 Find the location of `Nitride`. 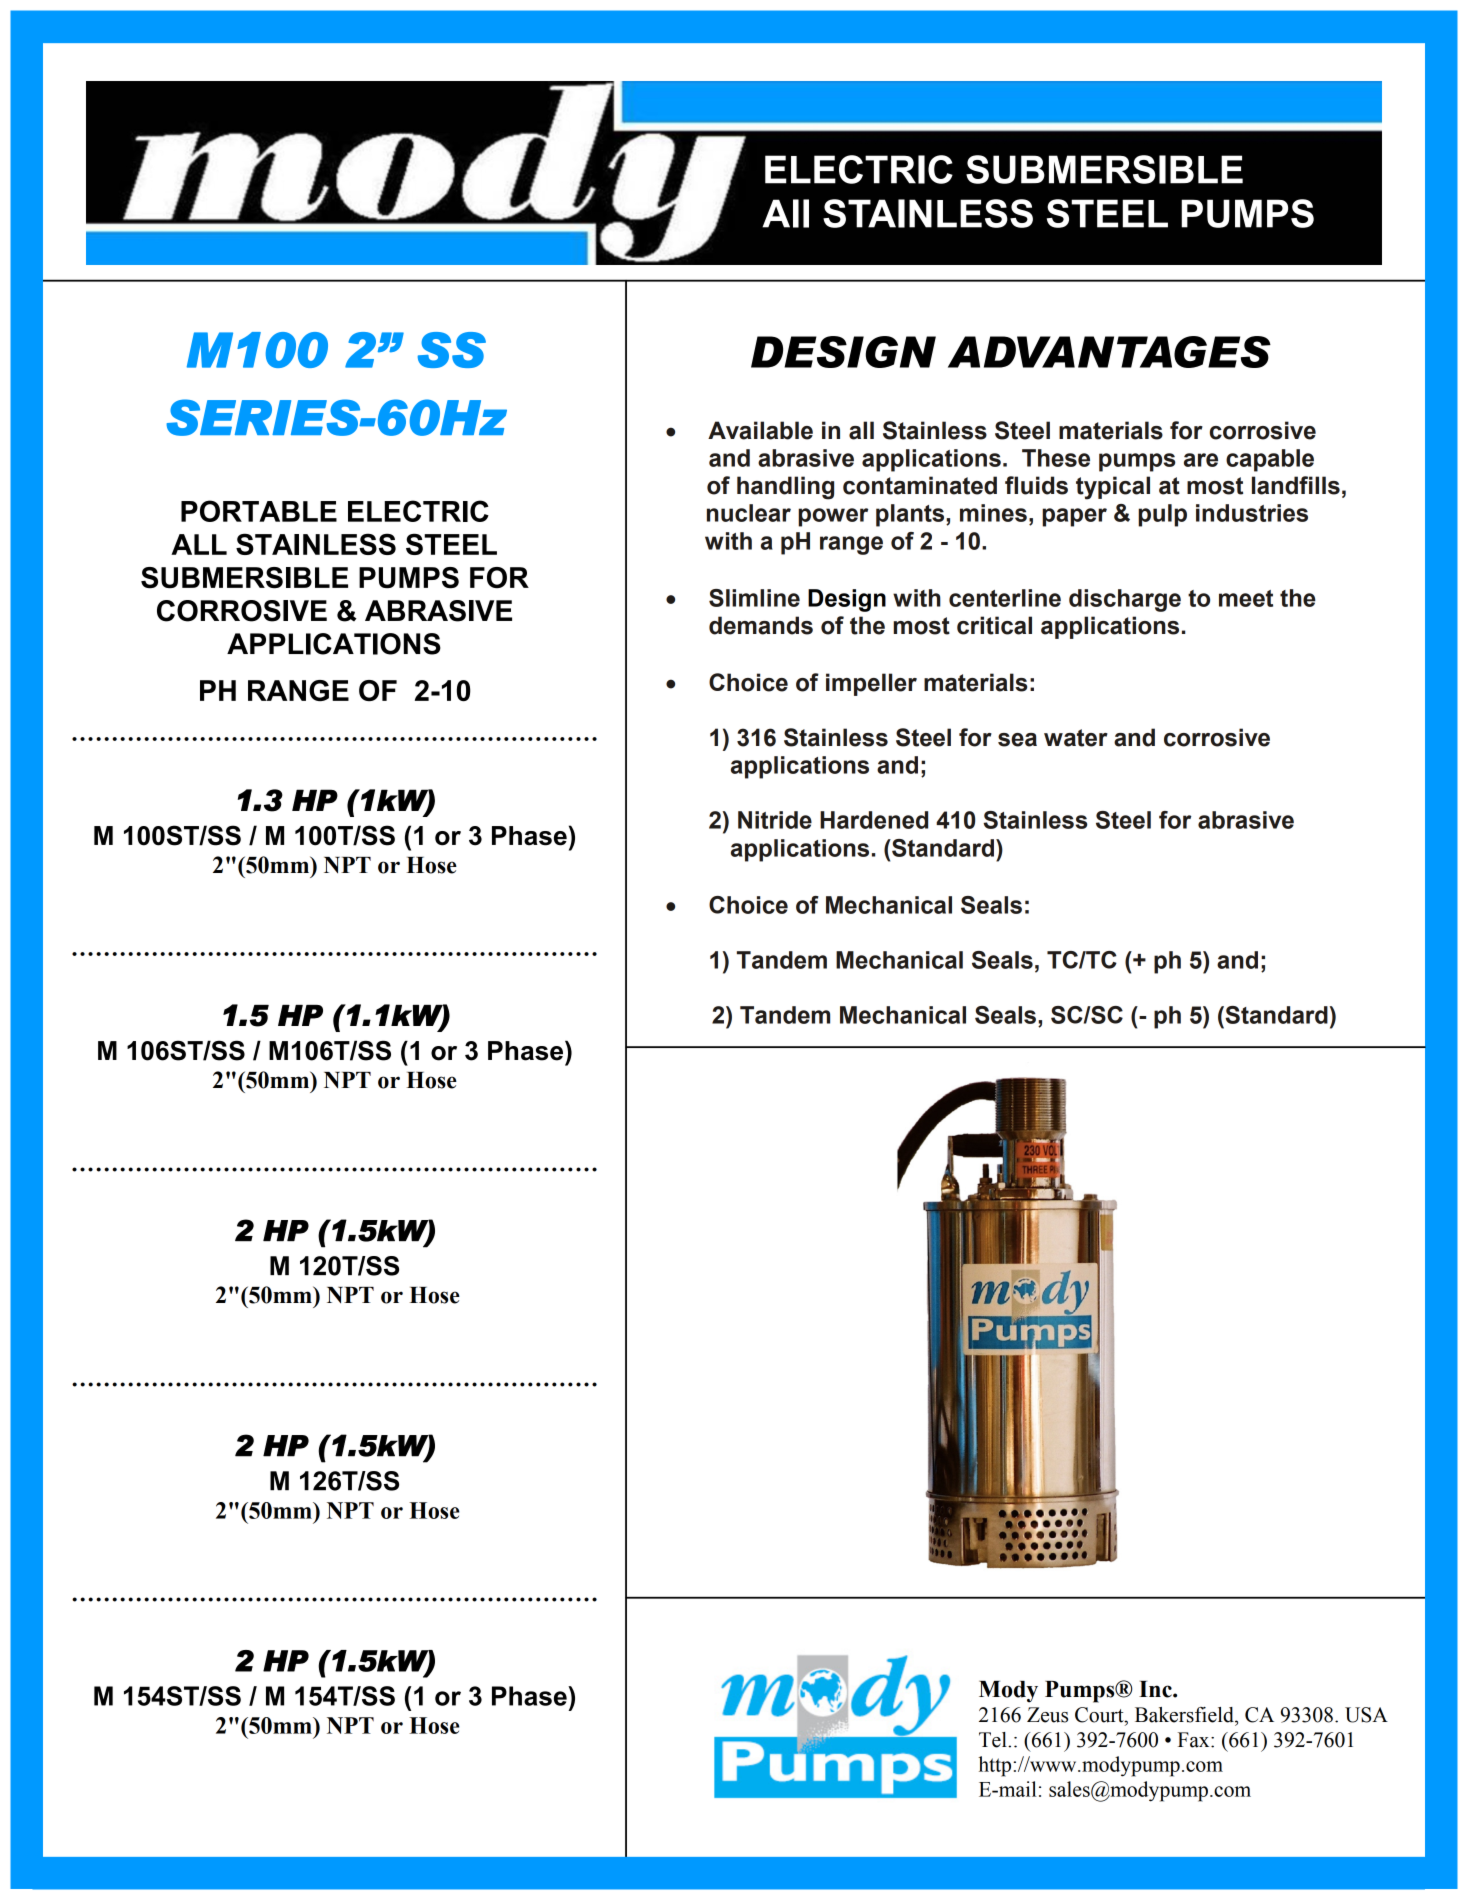

Nitride is located at coordinates (775, 820).
